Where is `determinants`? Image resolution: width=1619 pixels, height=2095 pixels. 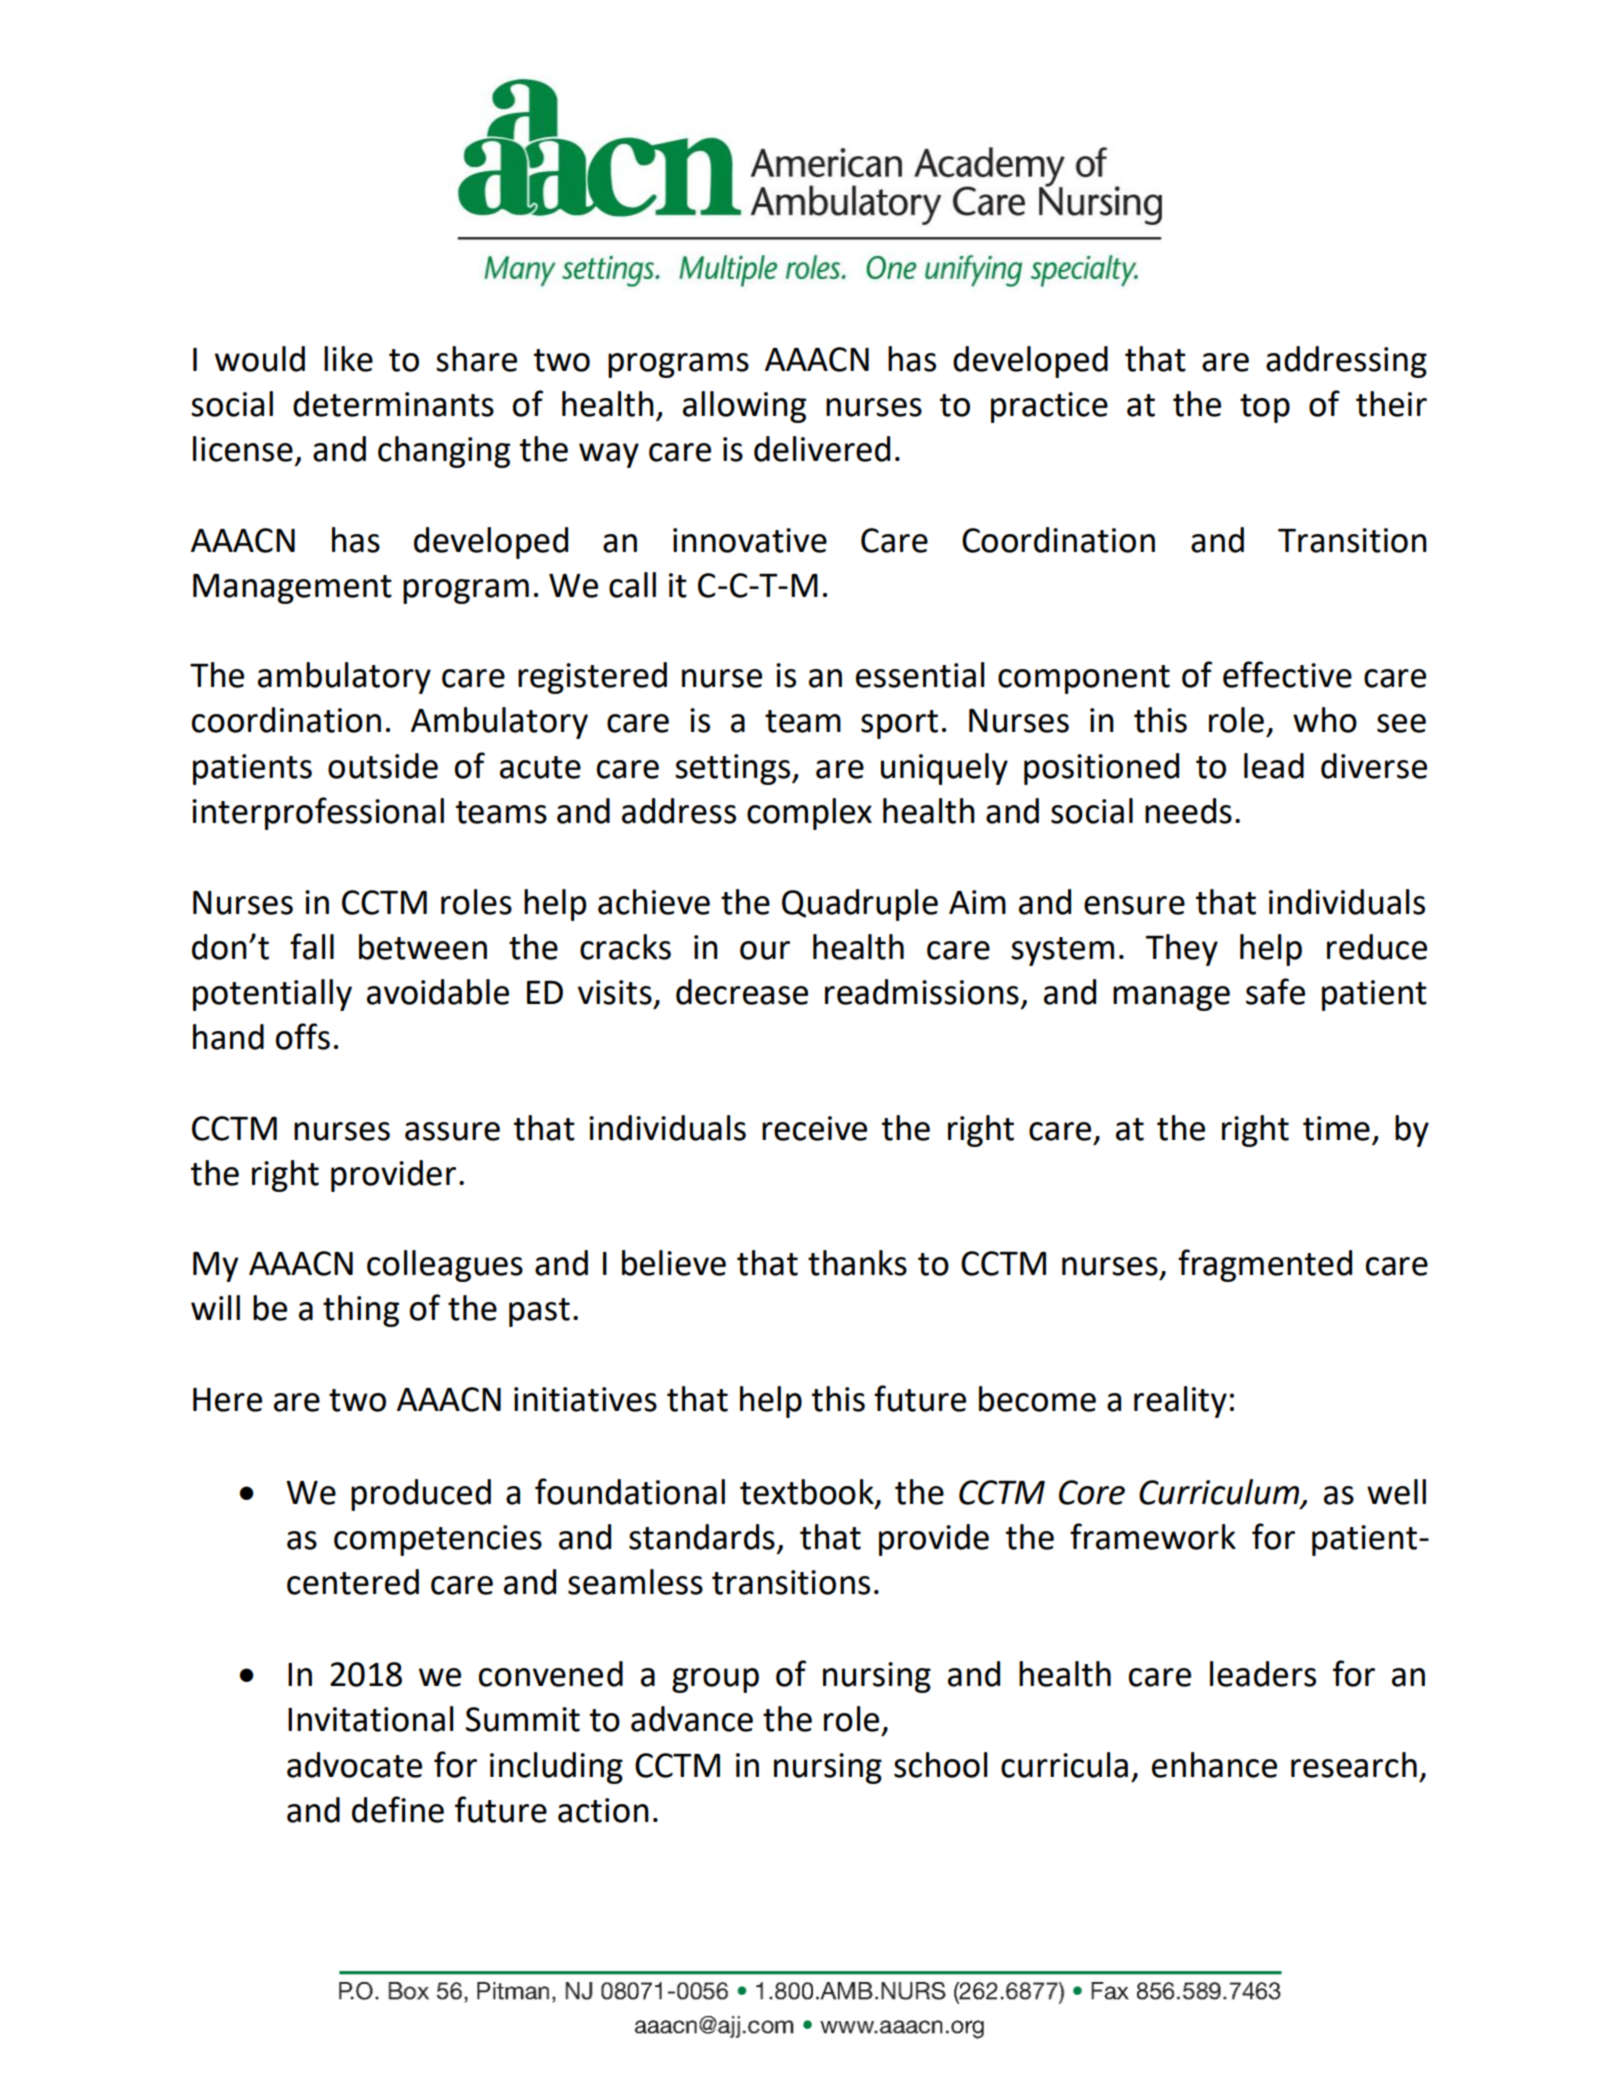
determinants is located at coordinates (393, 404).
